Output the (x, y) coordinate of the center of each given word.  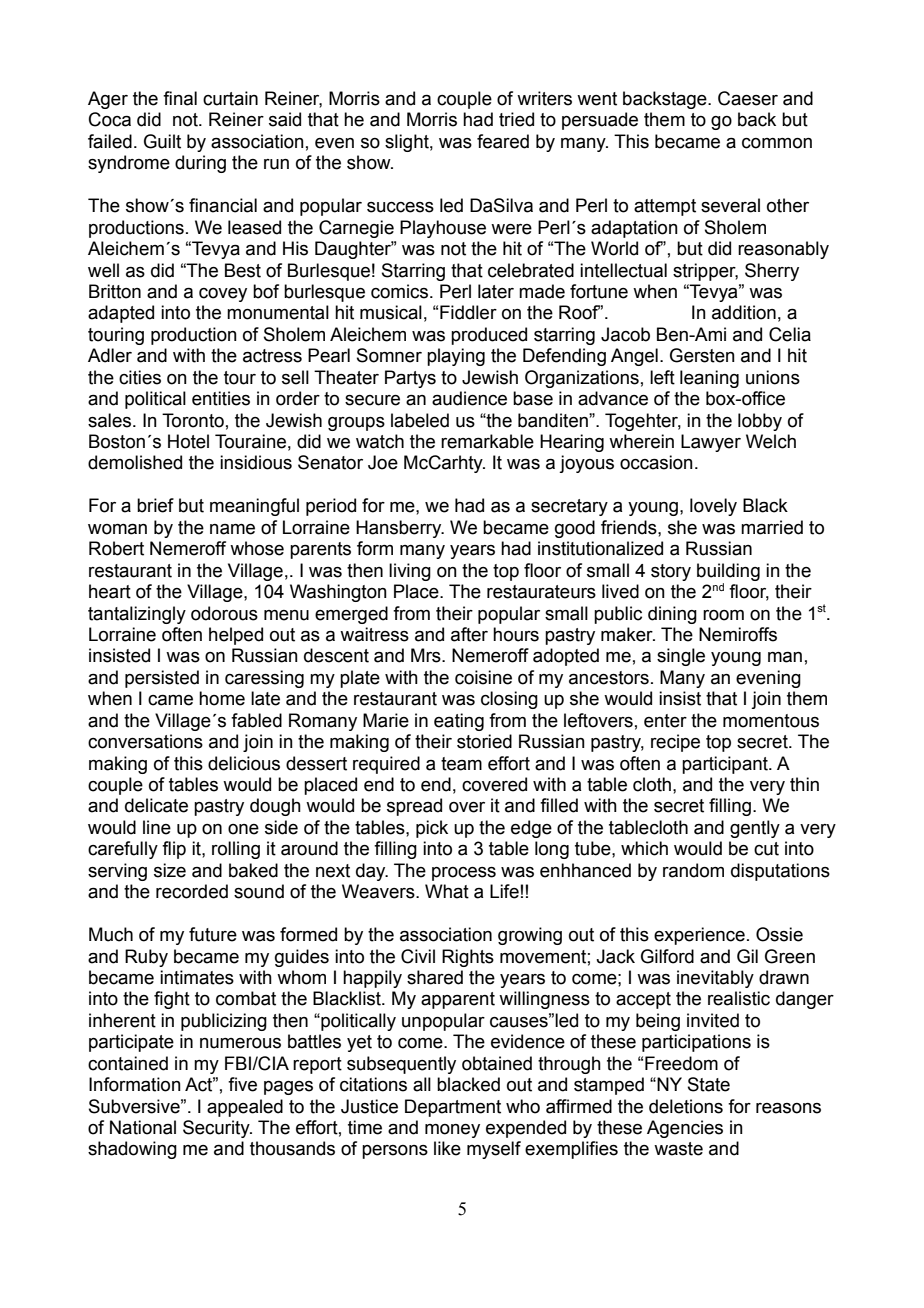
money (452, 1131)
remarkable (487, 441)
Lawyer (711, 443)
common (777, 143)
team (461, 764)
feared (503, 141)
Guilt (162, 141)
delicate (156, 805)
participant (726, 765)
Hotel (188, 441)
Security (217, 1129)
